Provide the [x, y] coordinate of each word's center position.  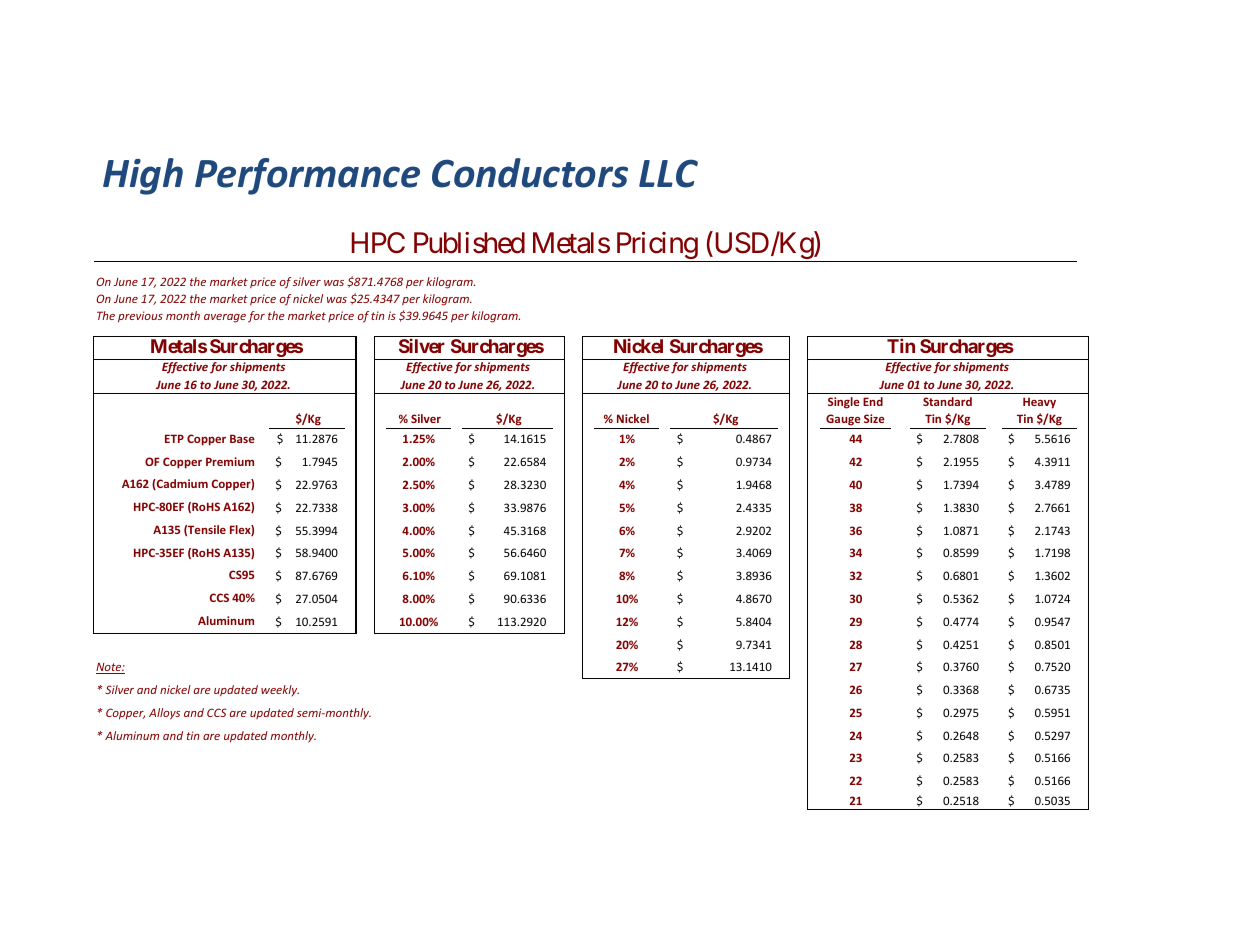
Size [874, 418]
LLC [668, 173]
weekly [280, 690]
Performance [307, 176]
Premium [230, 461]
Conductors [530, 173]
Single [844, 403]
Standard [947, 401]
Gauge [843, 421]
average [225, 318]
